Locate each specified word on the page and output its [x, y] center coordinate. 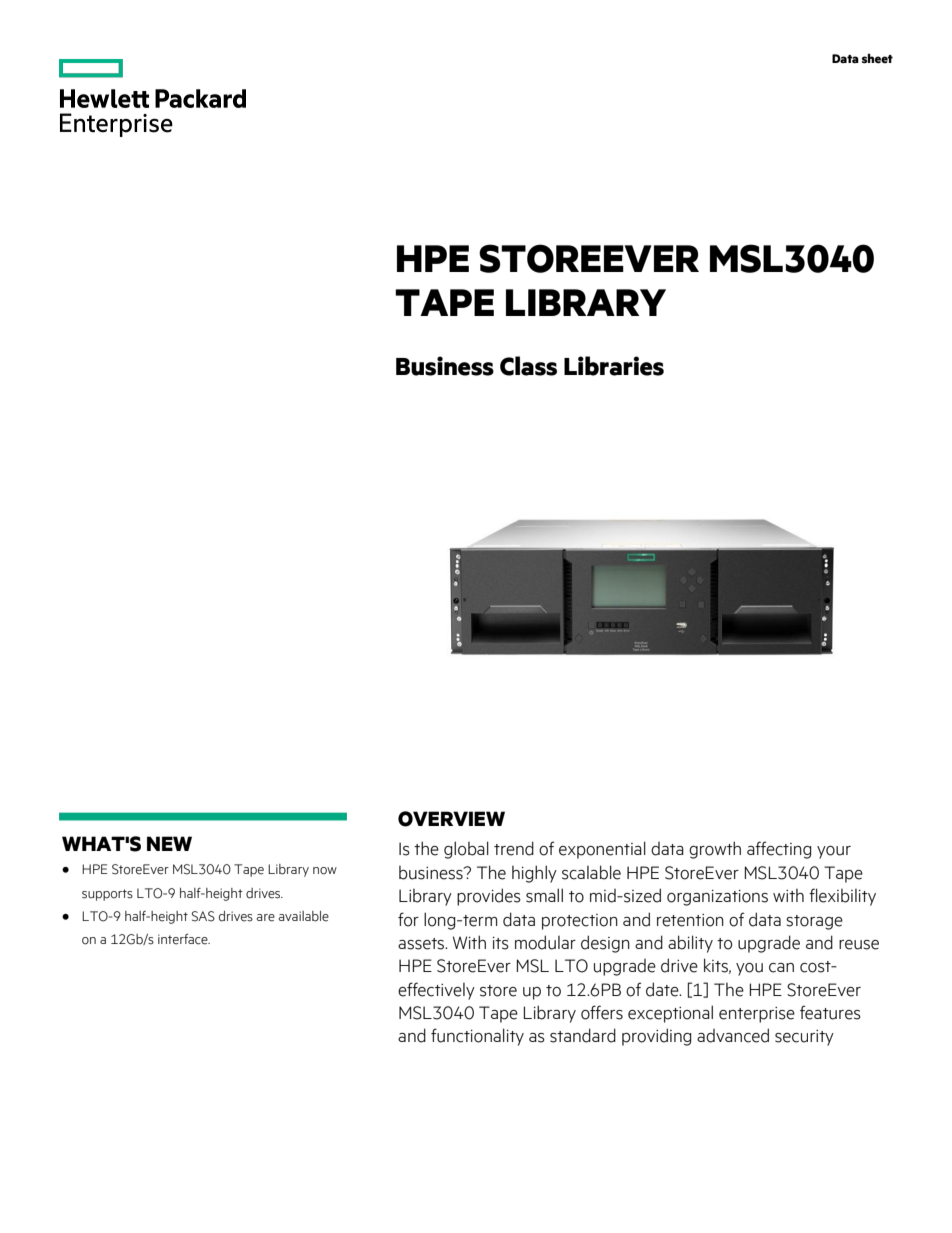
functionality [477, 1037]
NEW [169, 843]
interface [184, 939]
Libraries [614, 366]
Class [528, 366]
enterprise [757, 1015]
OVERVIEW [451, 819]
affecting [779, 850]
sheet [877, 58]
